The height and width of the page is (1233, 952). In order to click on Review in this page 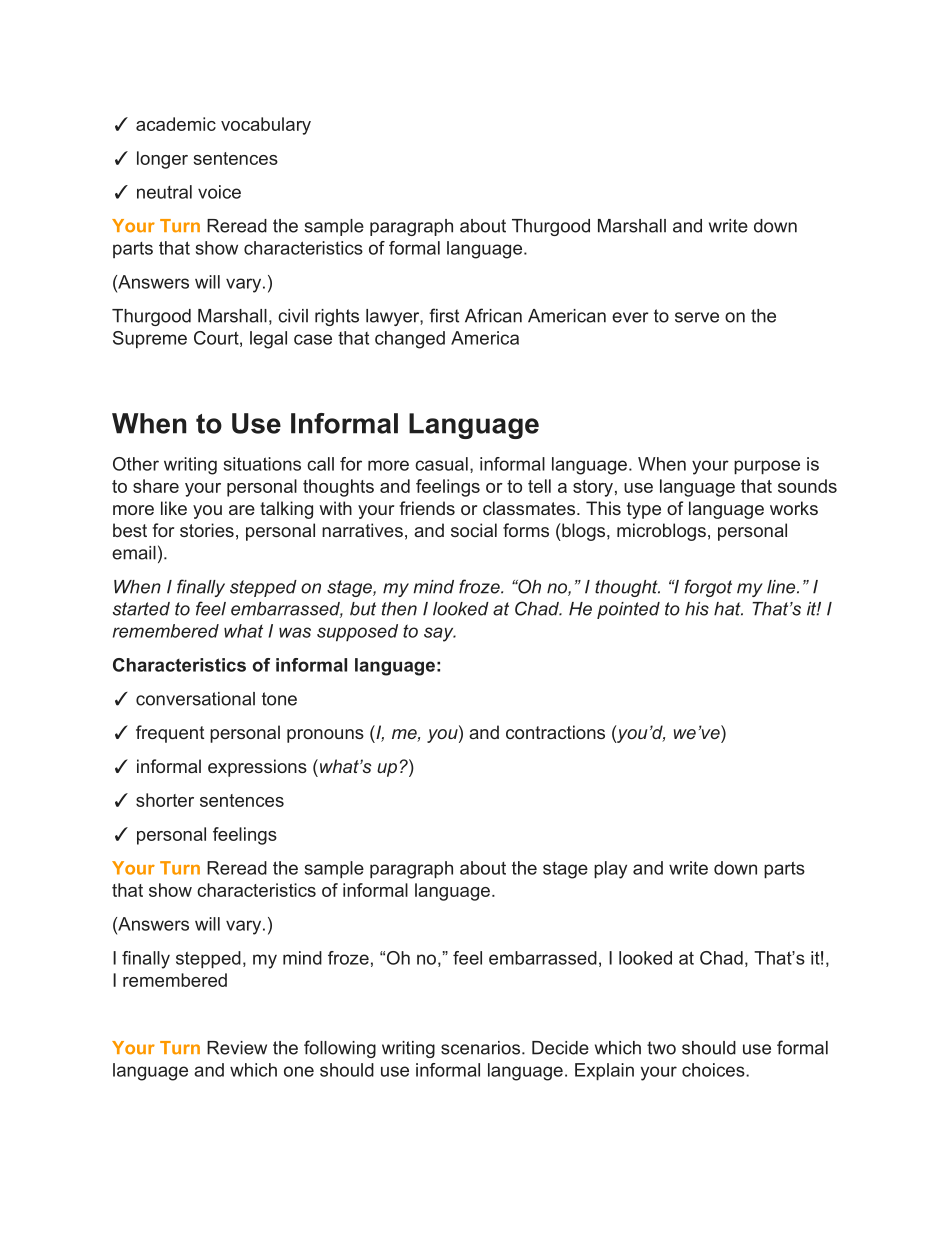, I will do `click(237, 1048)`.
